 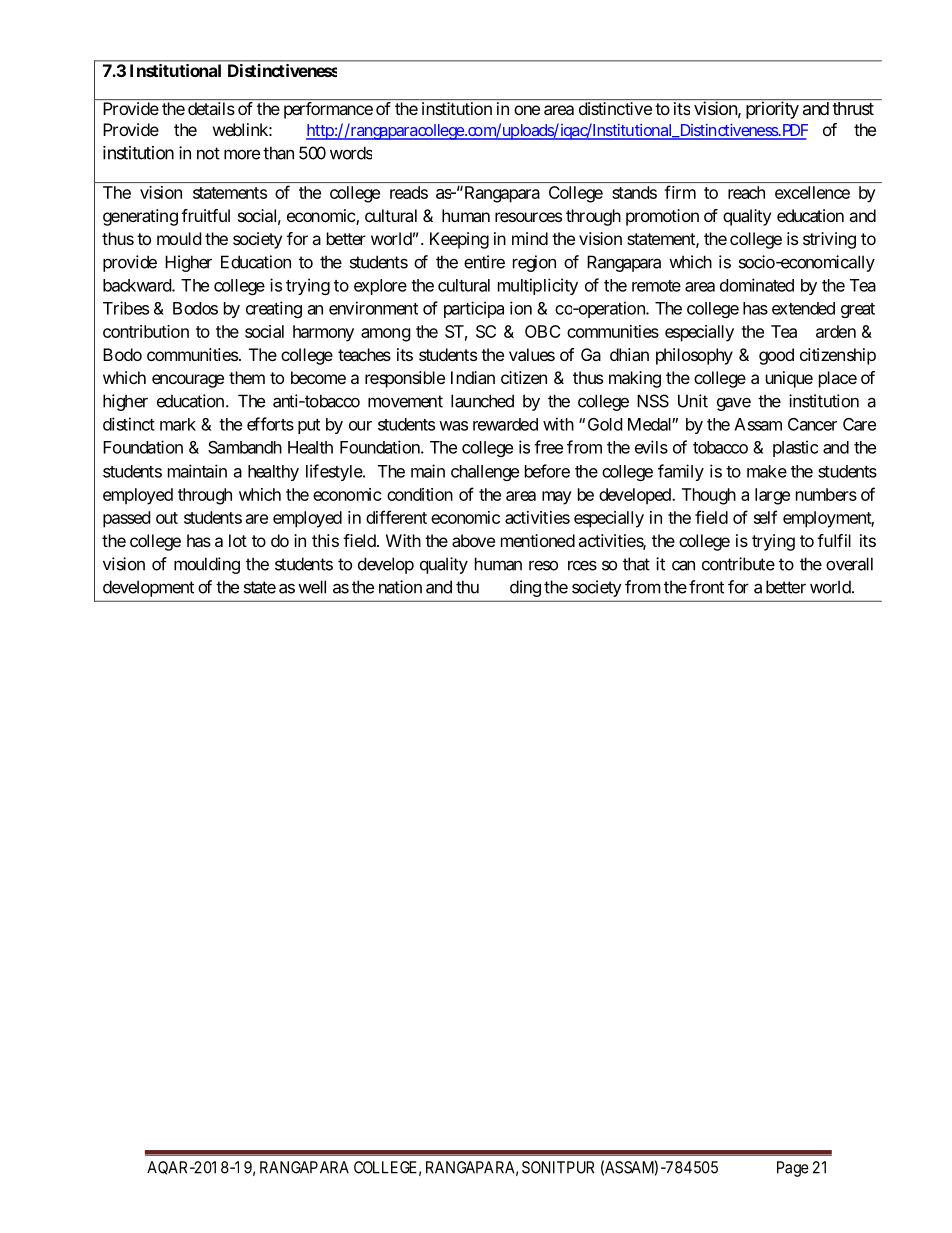 I want to click on mind, so click(x=530, y=238).
